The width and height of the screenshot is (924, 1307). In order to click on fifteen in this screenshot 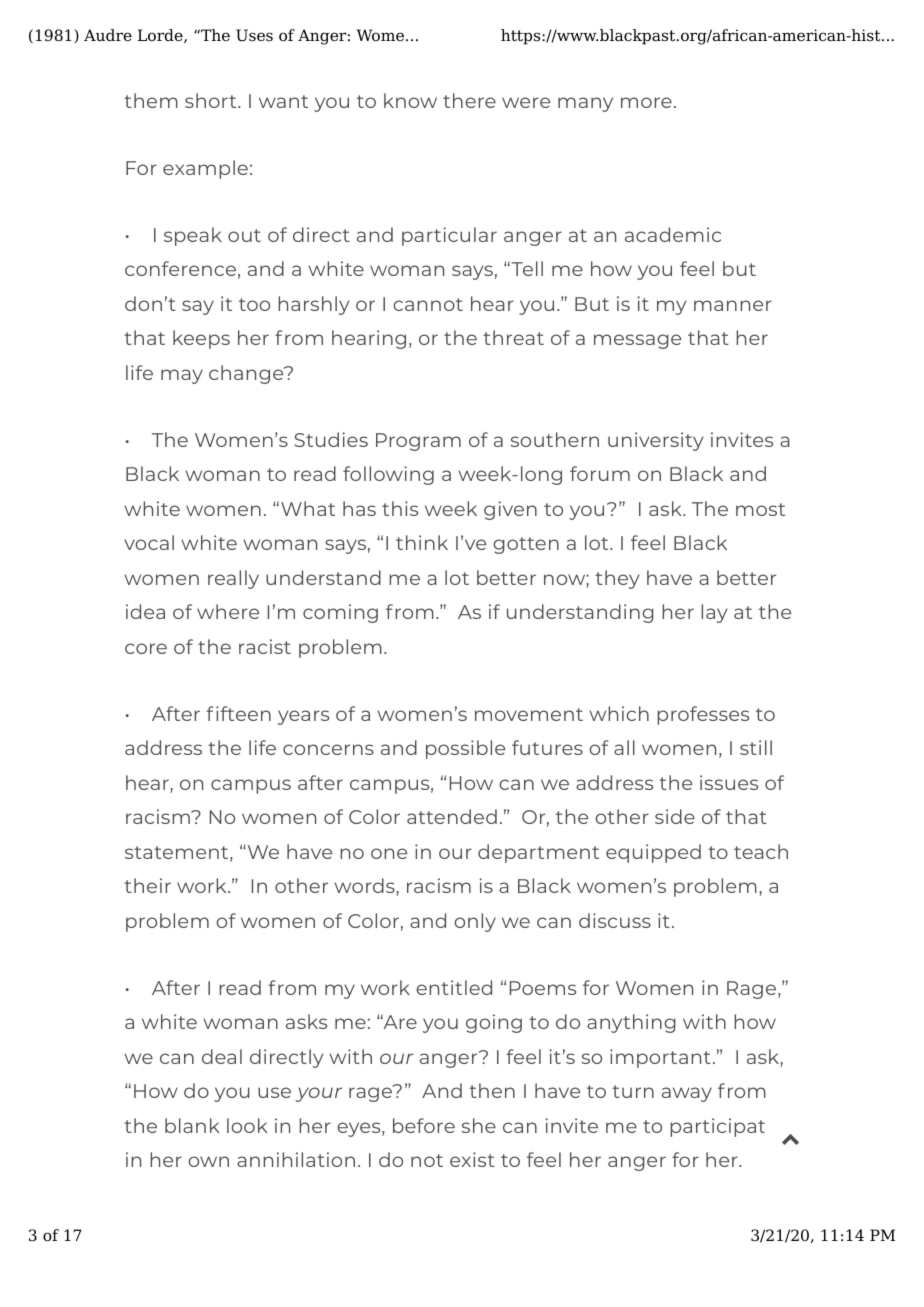, I will do `click(238, 713)`.
